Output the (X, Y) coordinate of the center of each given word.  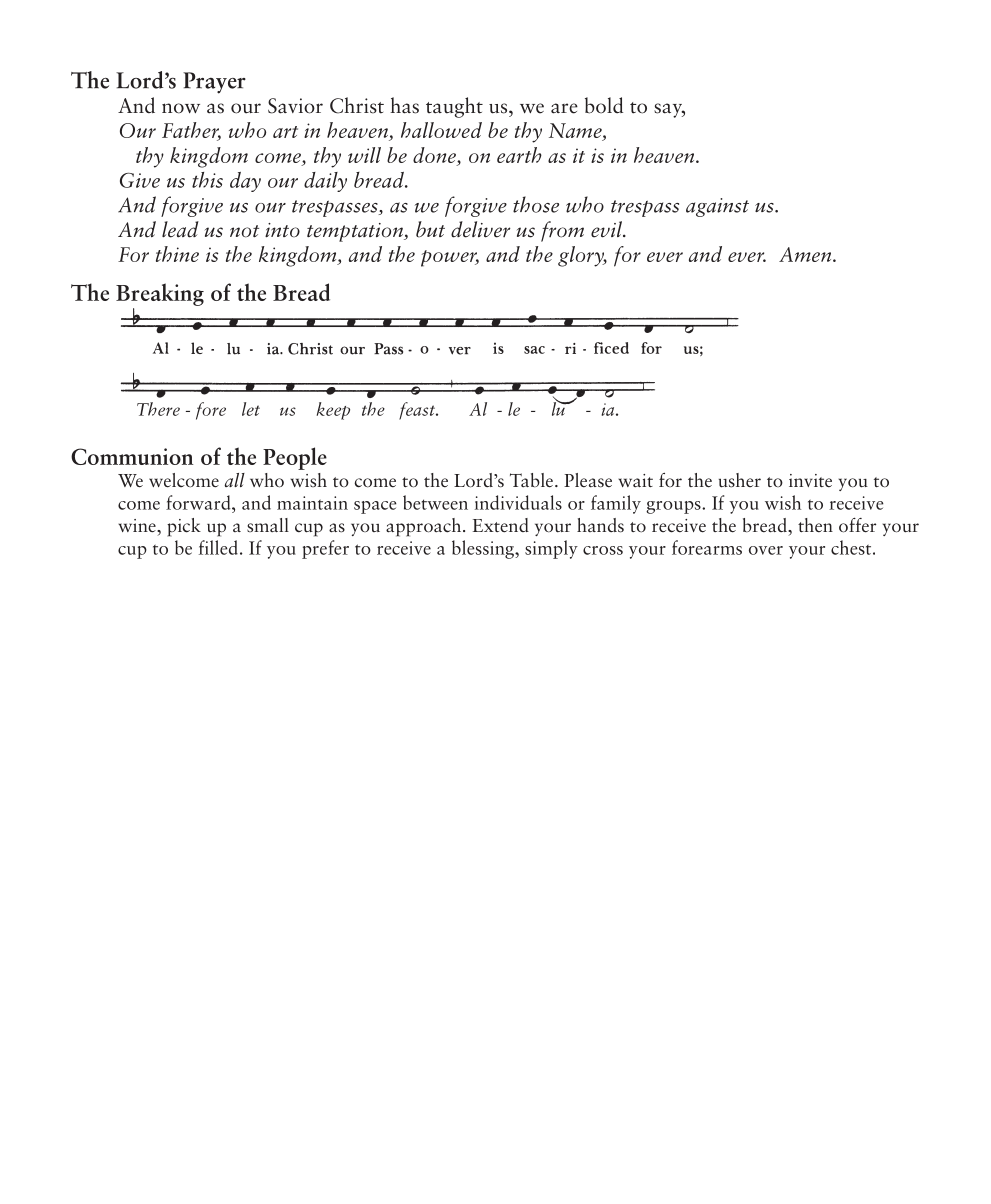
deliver (480, 229)
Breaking (160, 294)
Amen (806, 254)
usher (740, 480)
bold (604, 105)
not (244, 231)
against (717, 207)
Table (531, 480)
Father (191, 131)
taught (454, 107)
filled (218, 547)
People (295, 458)
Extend (501, 525)
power (450, 258)
